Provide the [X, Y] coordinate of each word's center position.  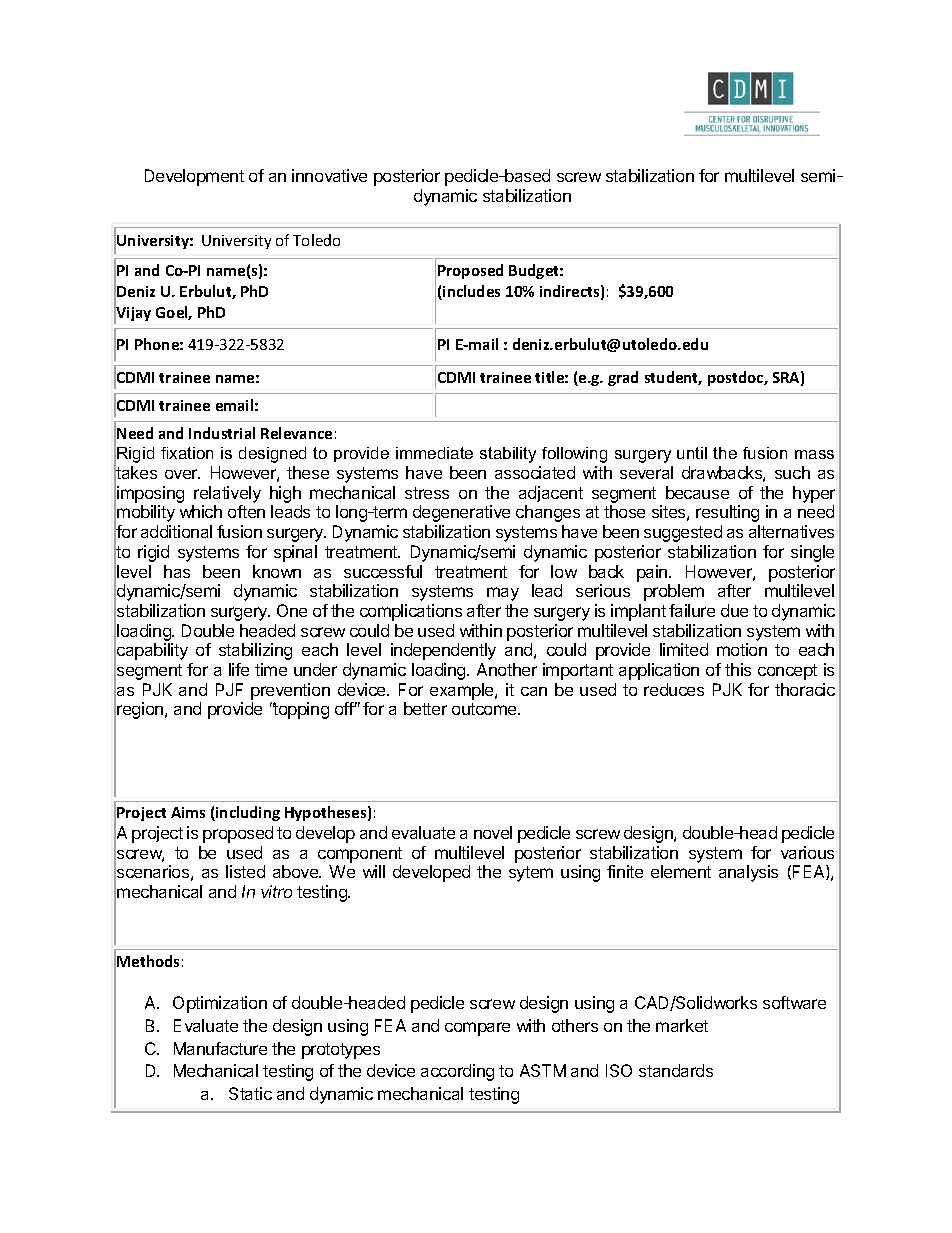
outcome [485, 709]
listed [245, 871]
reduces [674, 689]
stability [508, 455]
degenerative [461, 513]
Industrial [222, 433]
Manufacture [220, 1048]
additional [176, 531]
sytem [531, 874]
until [692, 453]
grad [623, 378]
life [239, 669]
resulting [727, 513]
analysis [748, 873]
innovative [329, 175]
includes [470, 292]
